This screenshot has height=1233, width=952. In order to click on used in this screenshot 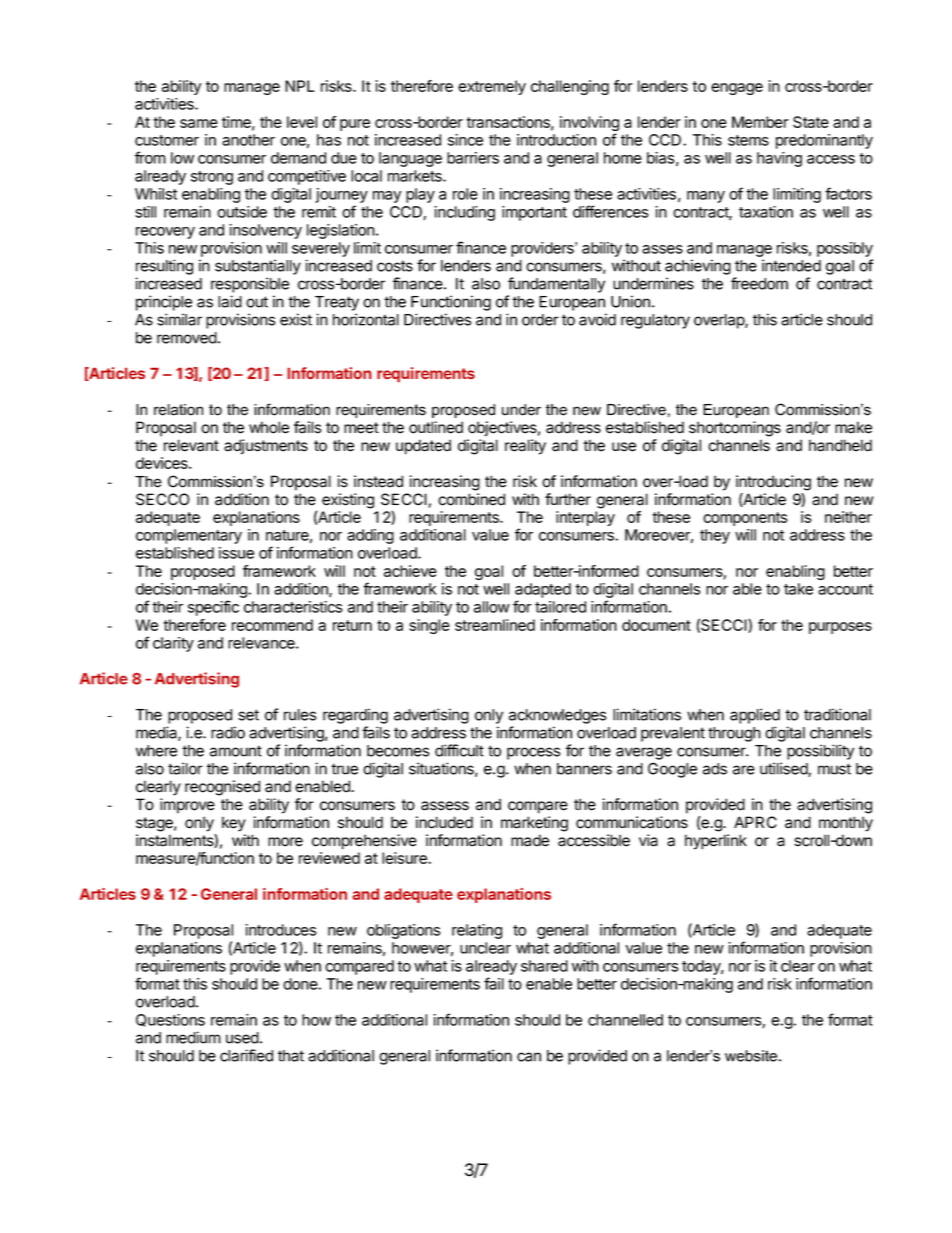, I will do `click(242, 1038)`.
